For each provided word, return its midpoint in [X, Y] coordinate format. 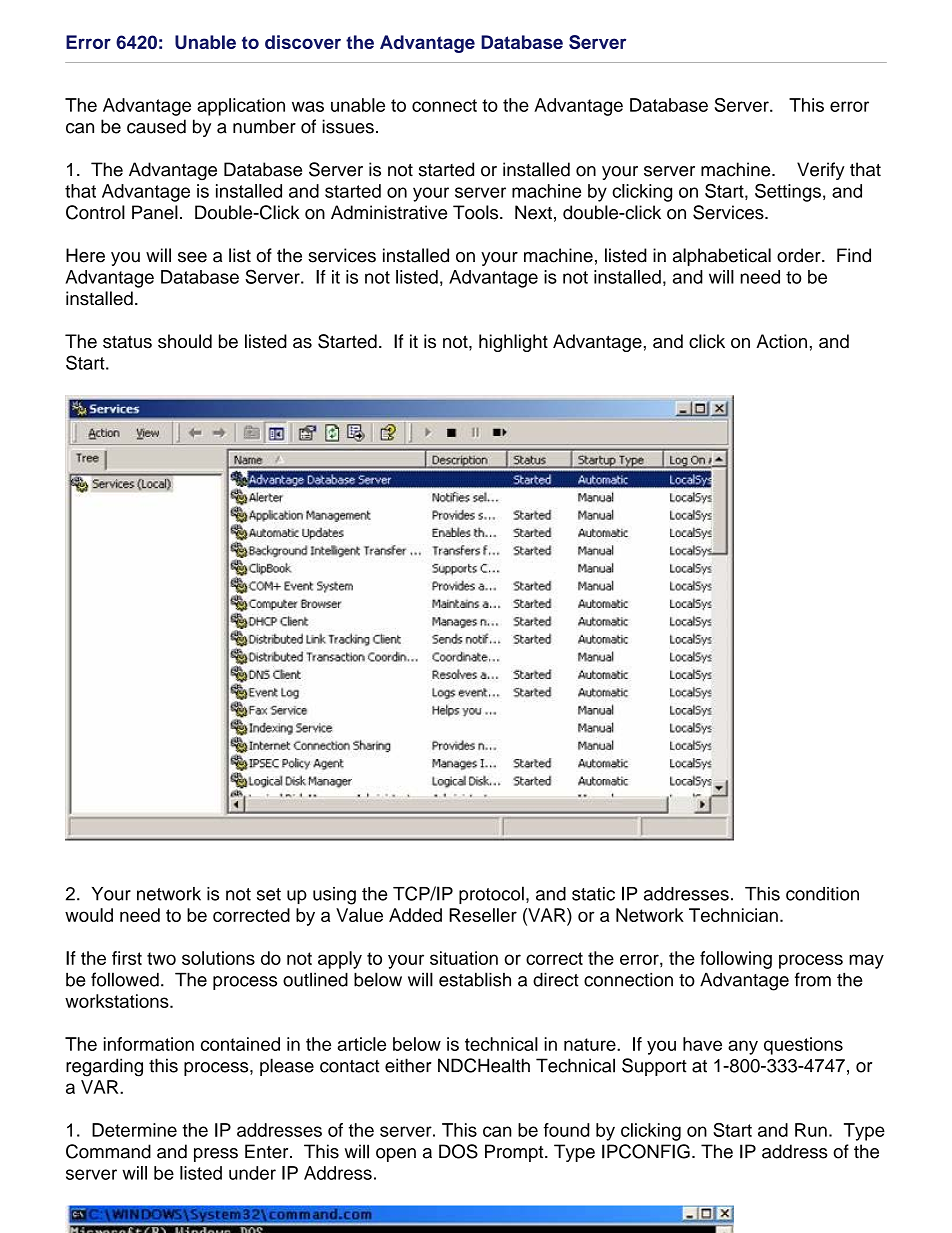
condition [822, 894]
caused [156, 126]
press [216, 1155]
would [89, 915]
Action [781, 341]
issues [348, 126]
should [185, 341]
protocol [491, 895]
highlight [513, 343]
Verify [821, 171]
